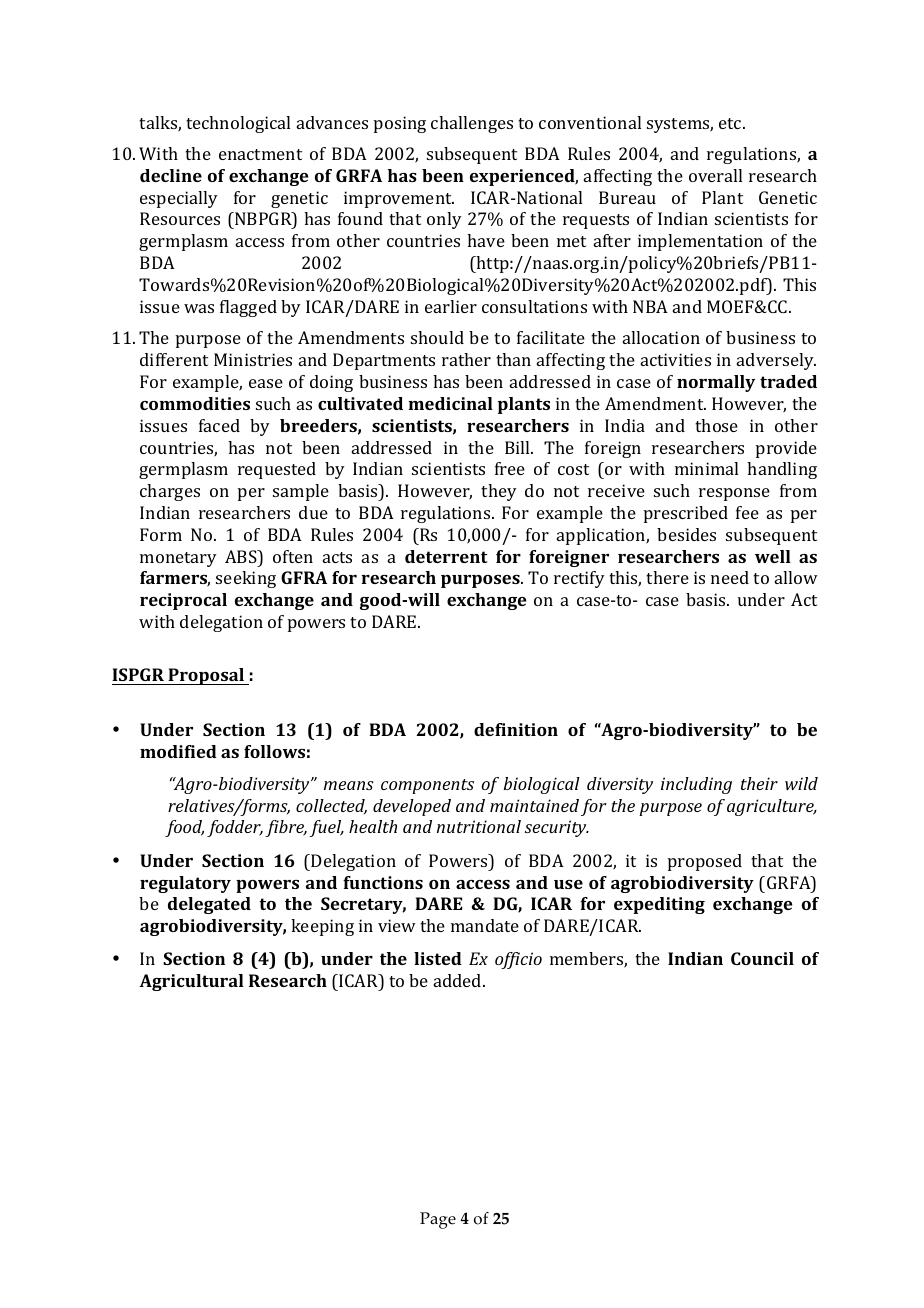 The width and height of the screenshot is (924, 1308). What do you see at coordinates (479, 826) in the screenshot?
I see `nutritional` at bounding box center [479, 826].
